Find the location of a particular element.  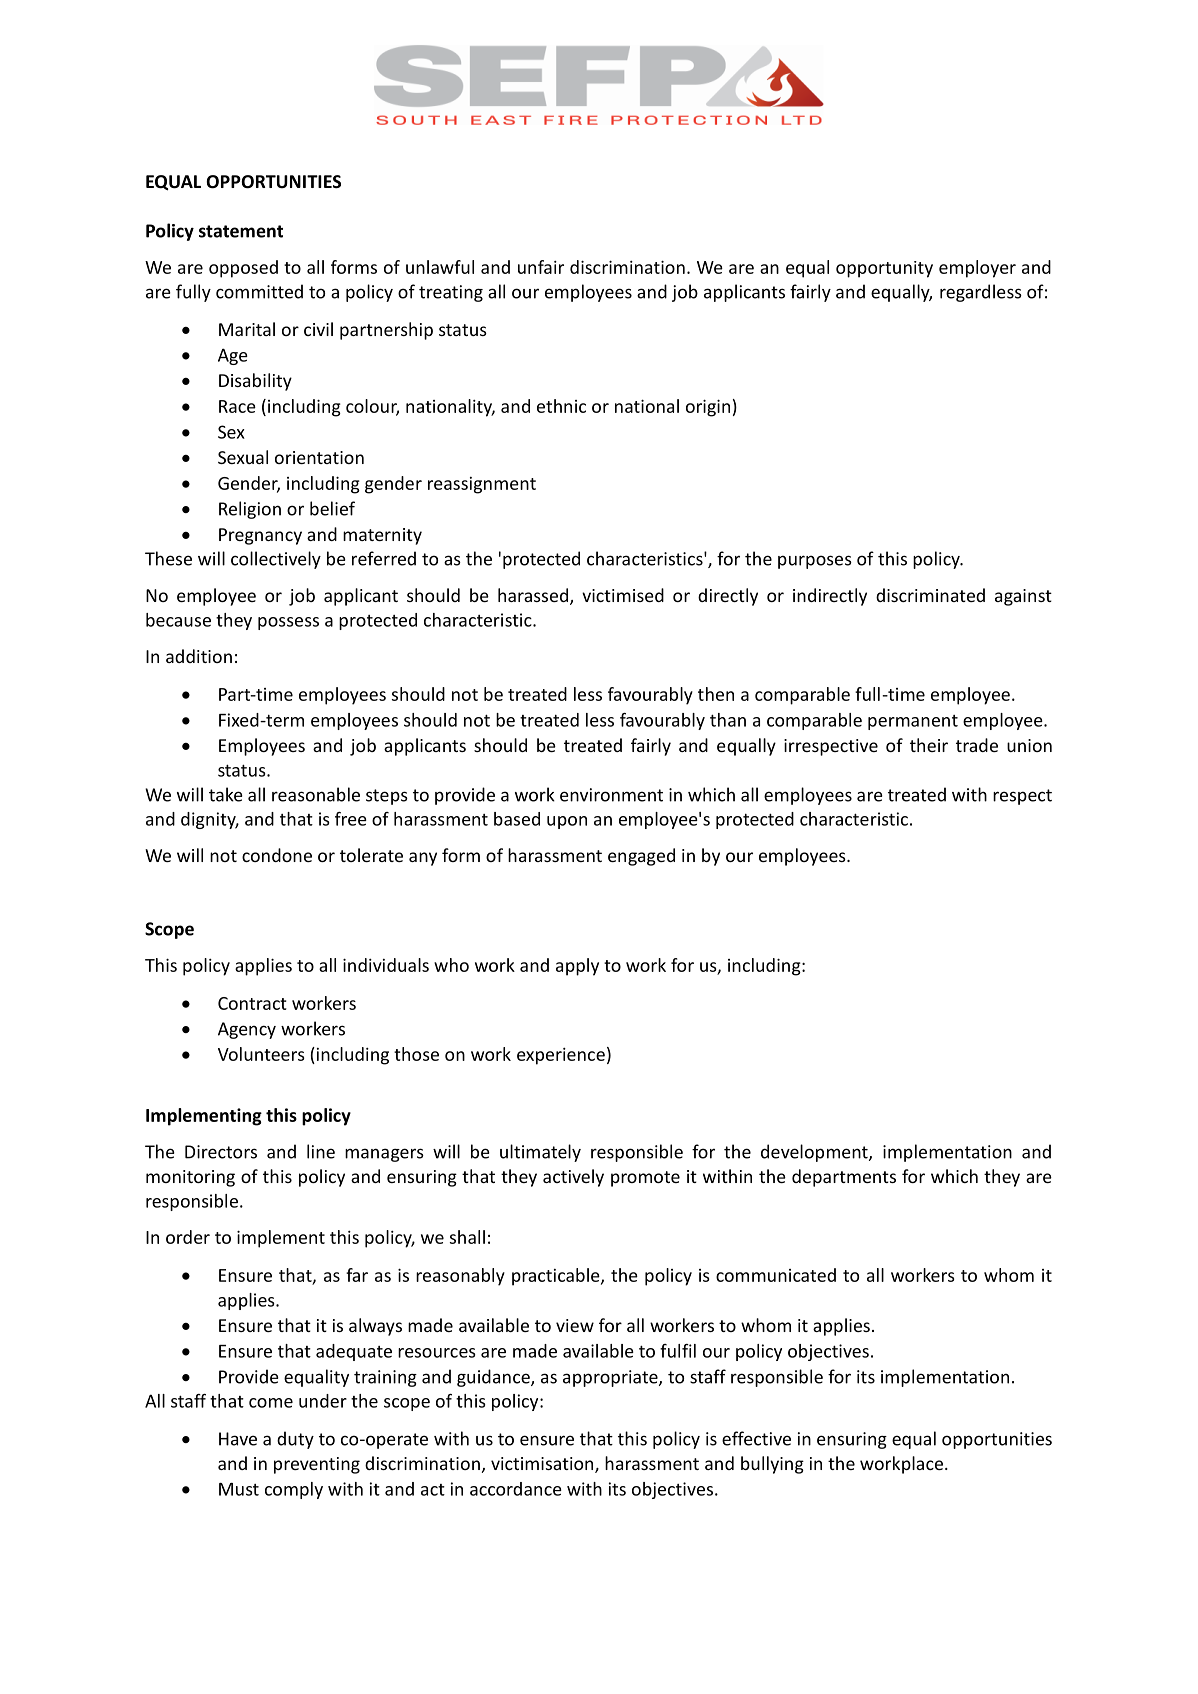

discriminated is located at coordinates (930, 595).
